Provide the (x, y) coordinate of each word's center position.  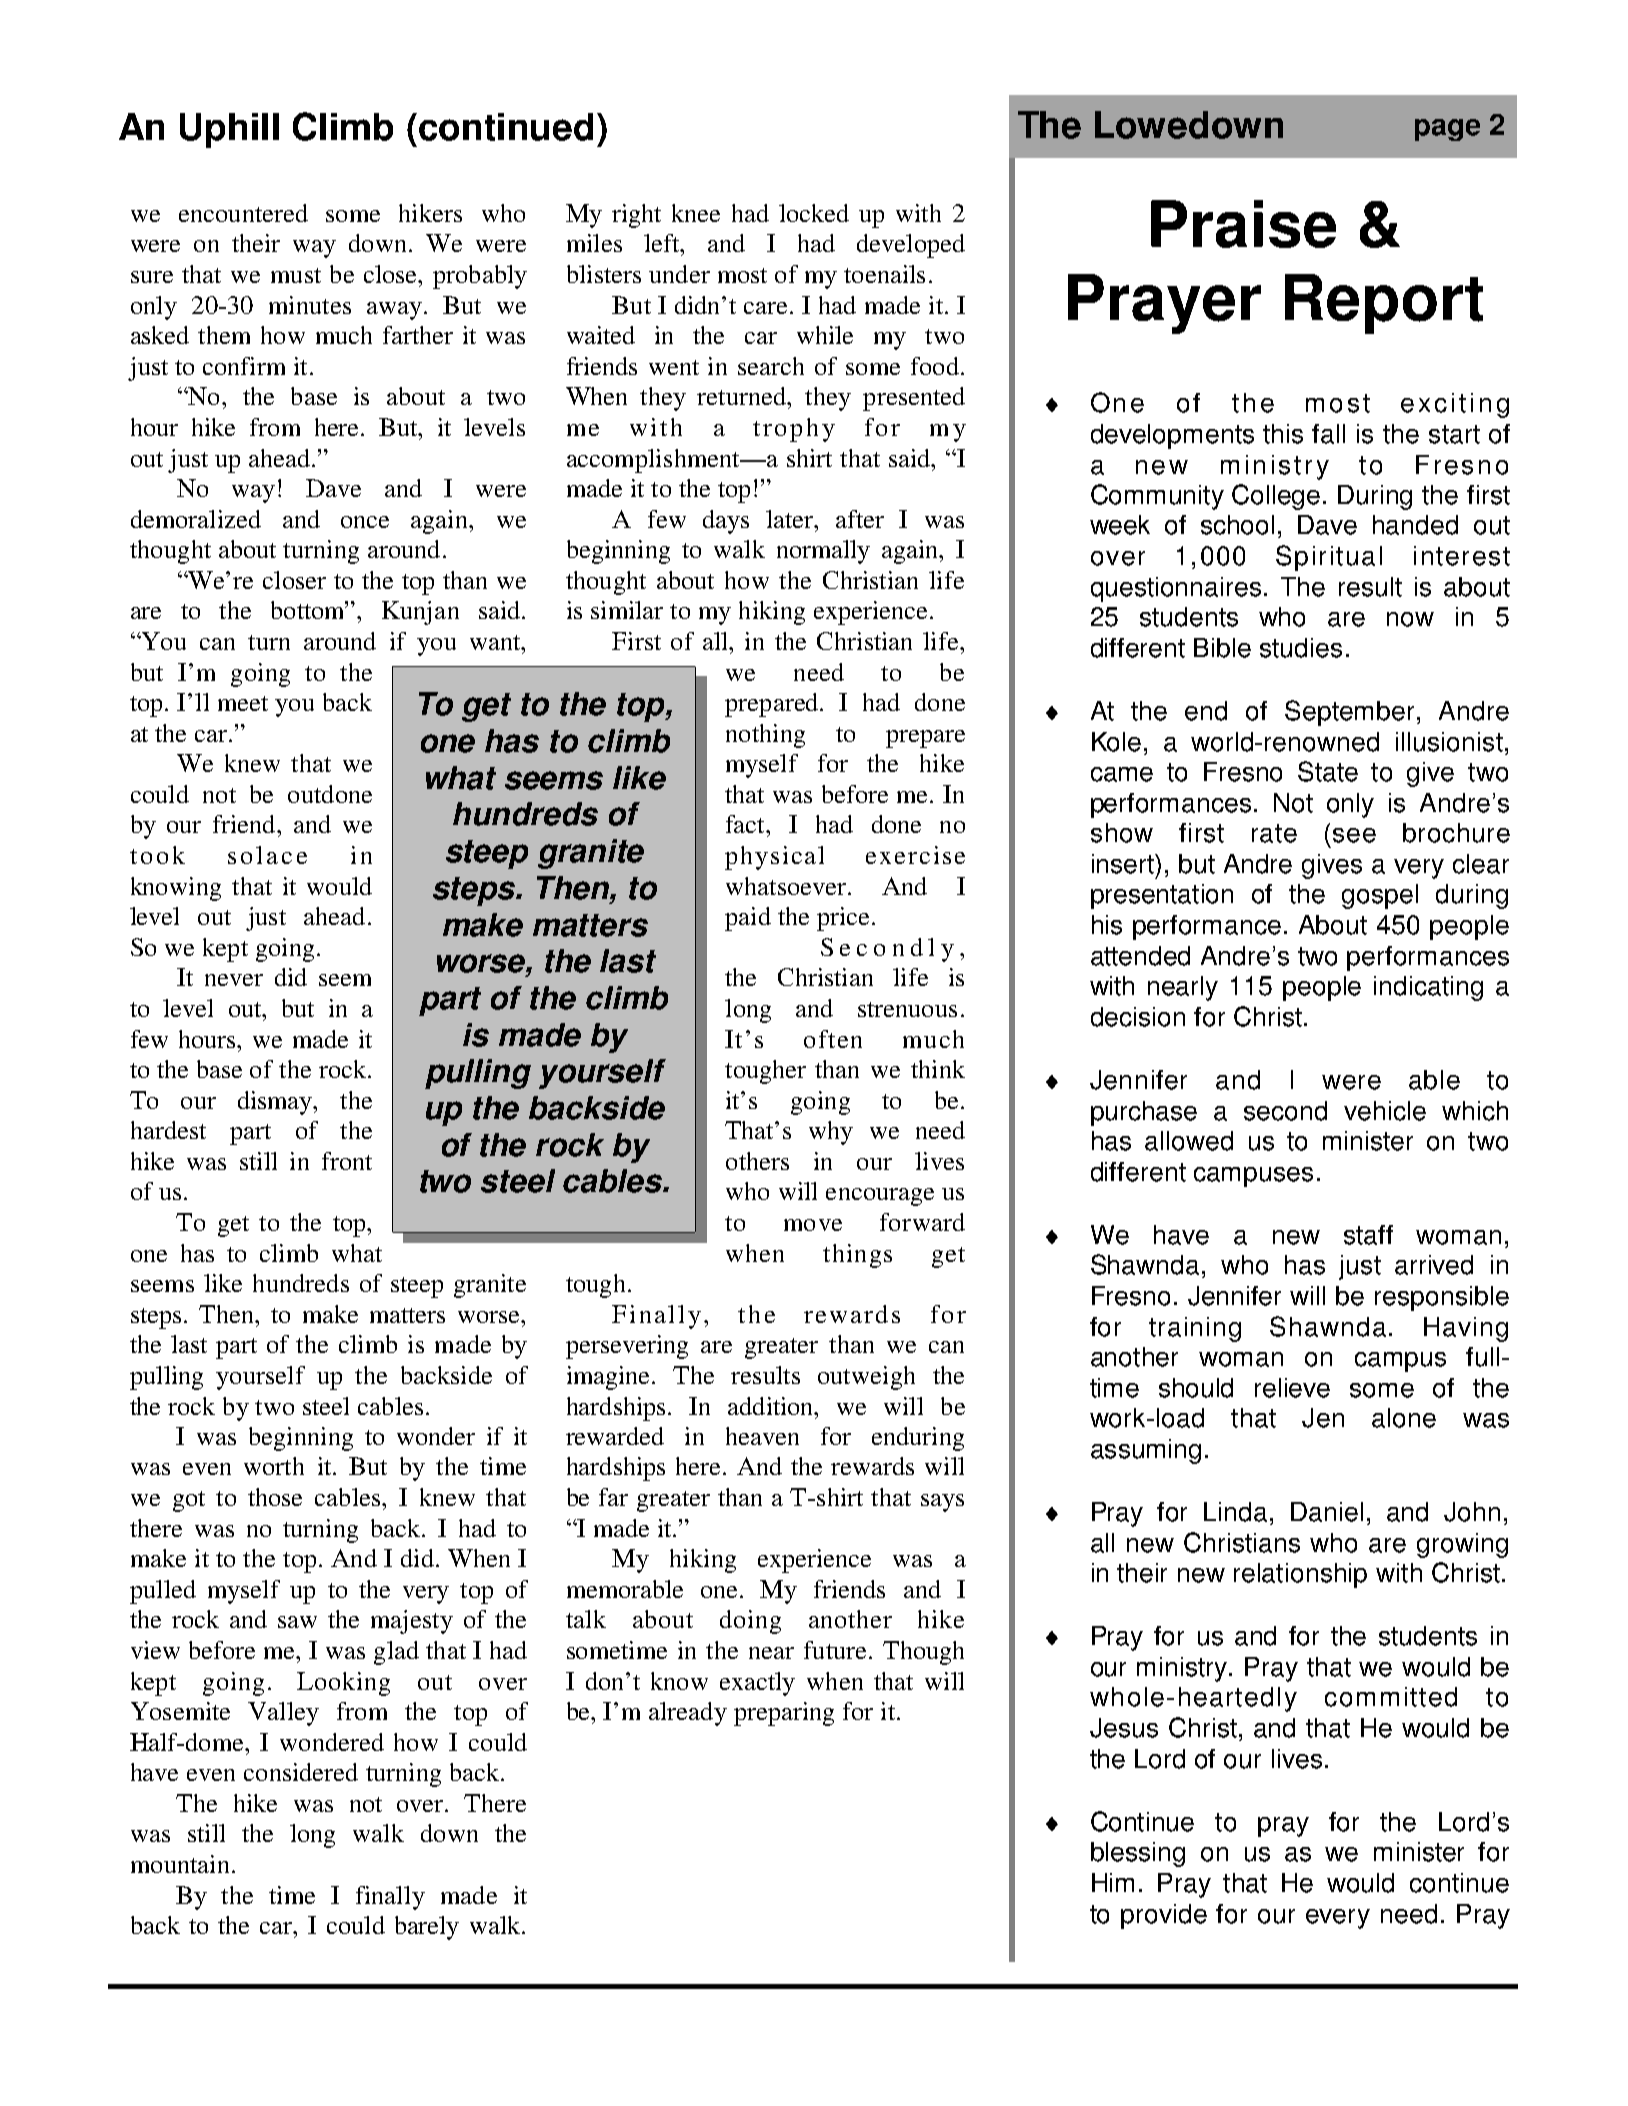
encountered (243, 213)
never (234, 980)
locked (814, 213)
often (833, 1039)
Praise (1243, 224)
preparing (784, 1714)
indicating (1428, 988)
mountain (180, 1864)
